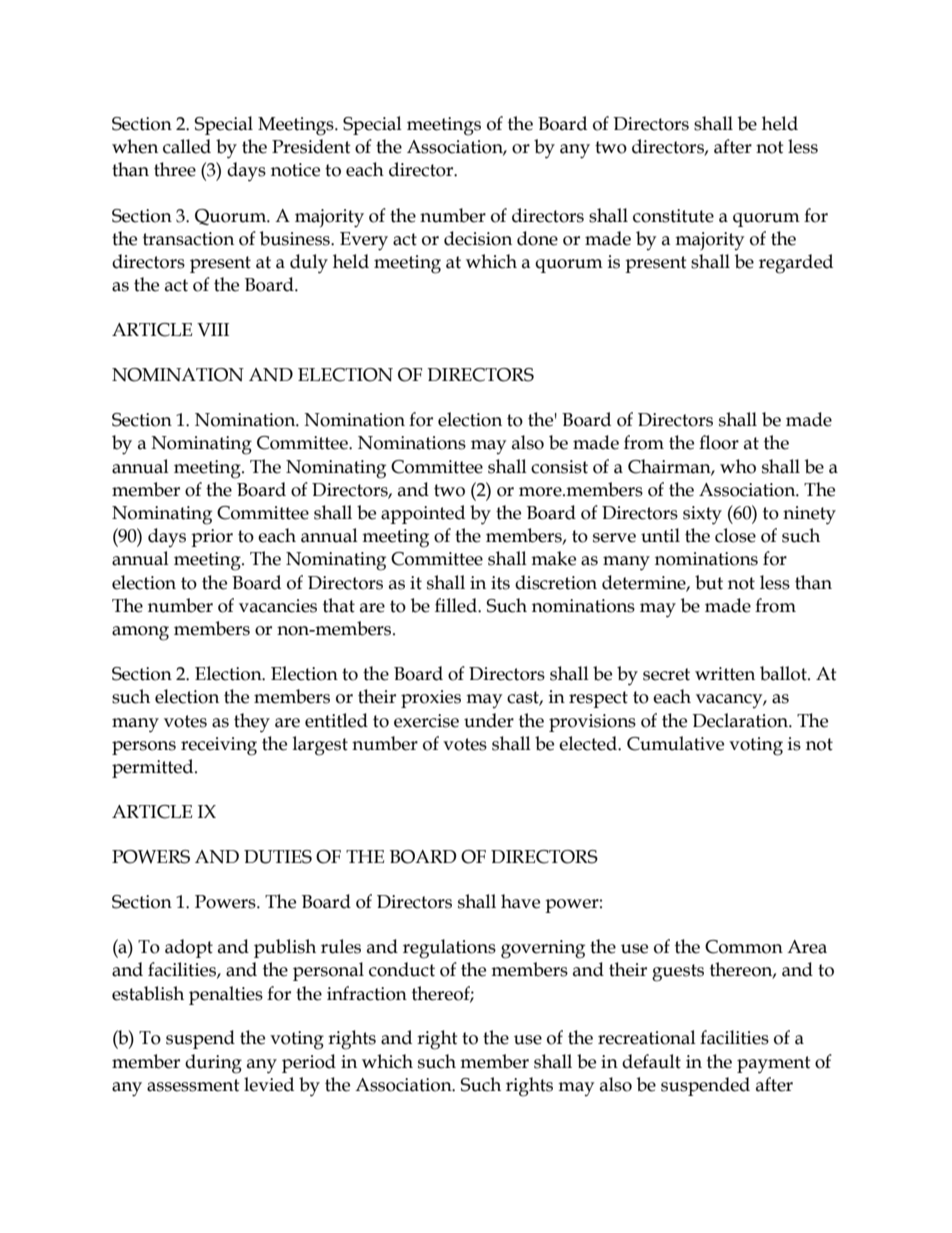 This screenshot has width=952, height=1233. What do you see at coordinates (478, 238) in the screenshot?
I see `decision` at bounding box center [478, 238].
